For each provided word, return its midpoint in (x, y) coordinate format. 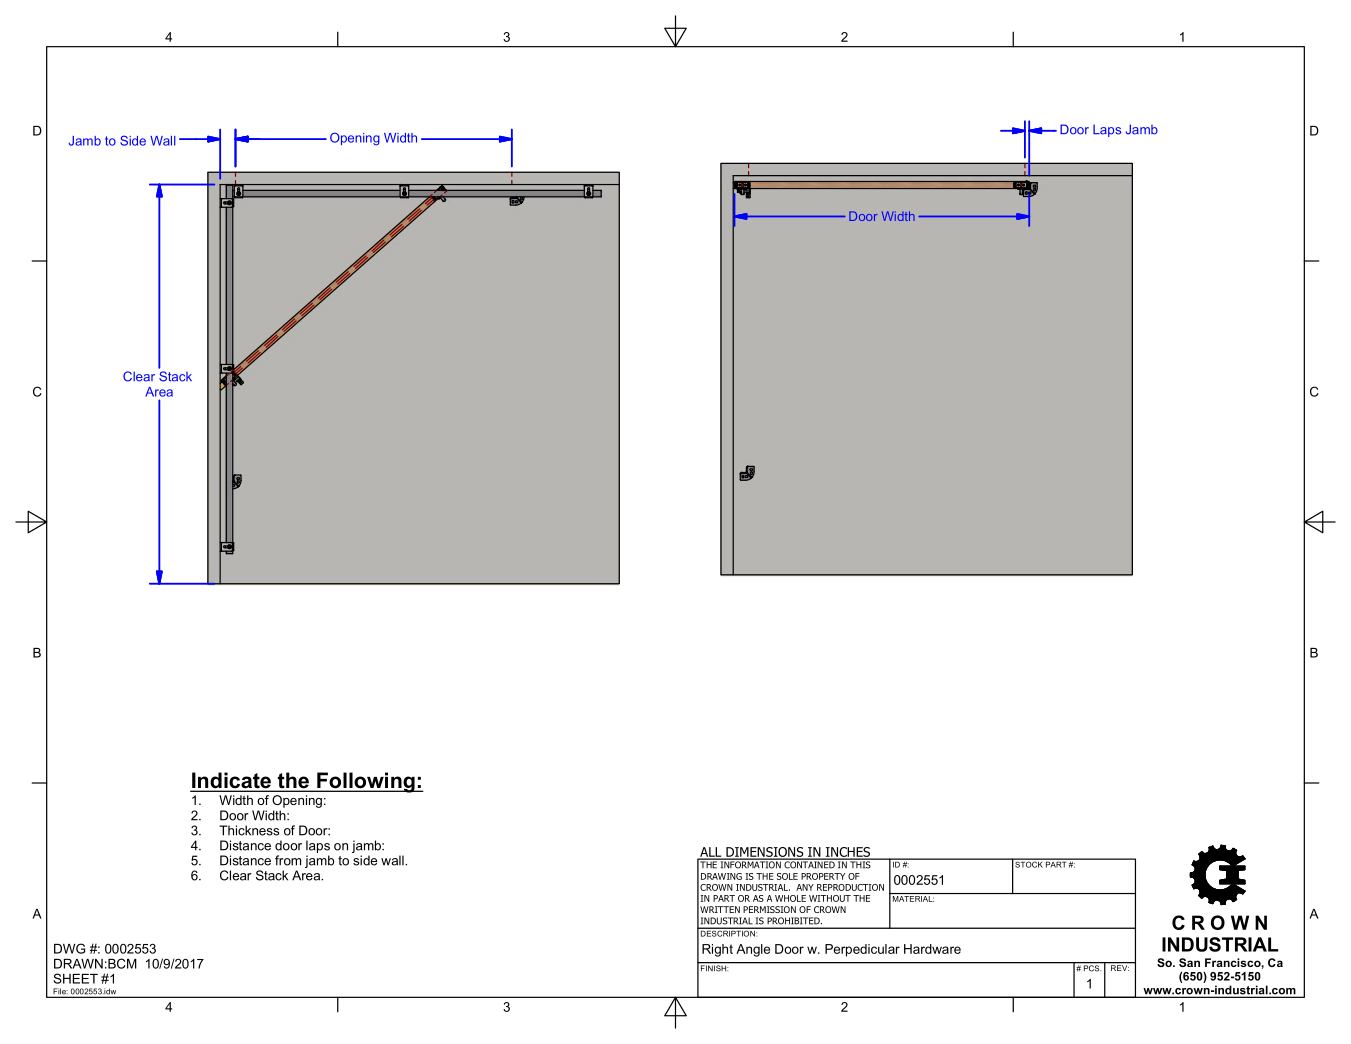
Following (366, 782)
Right (717, 950)
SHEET (75, 978)
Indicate (231, 781)
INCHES (848, 853)
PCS (1091, 967)
